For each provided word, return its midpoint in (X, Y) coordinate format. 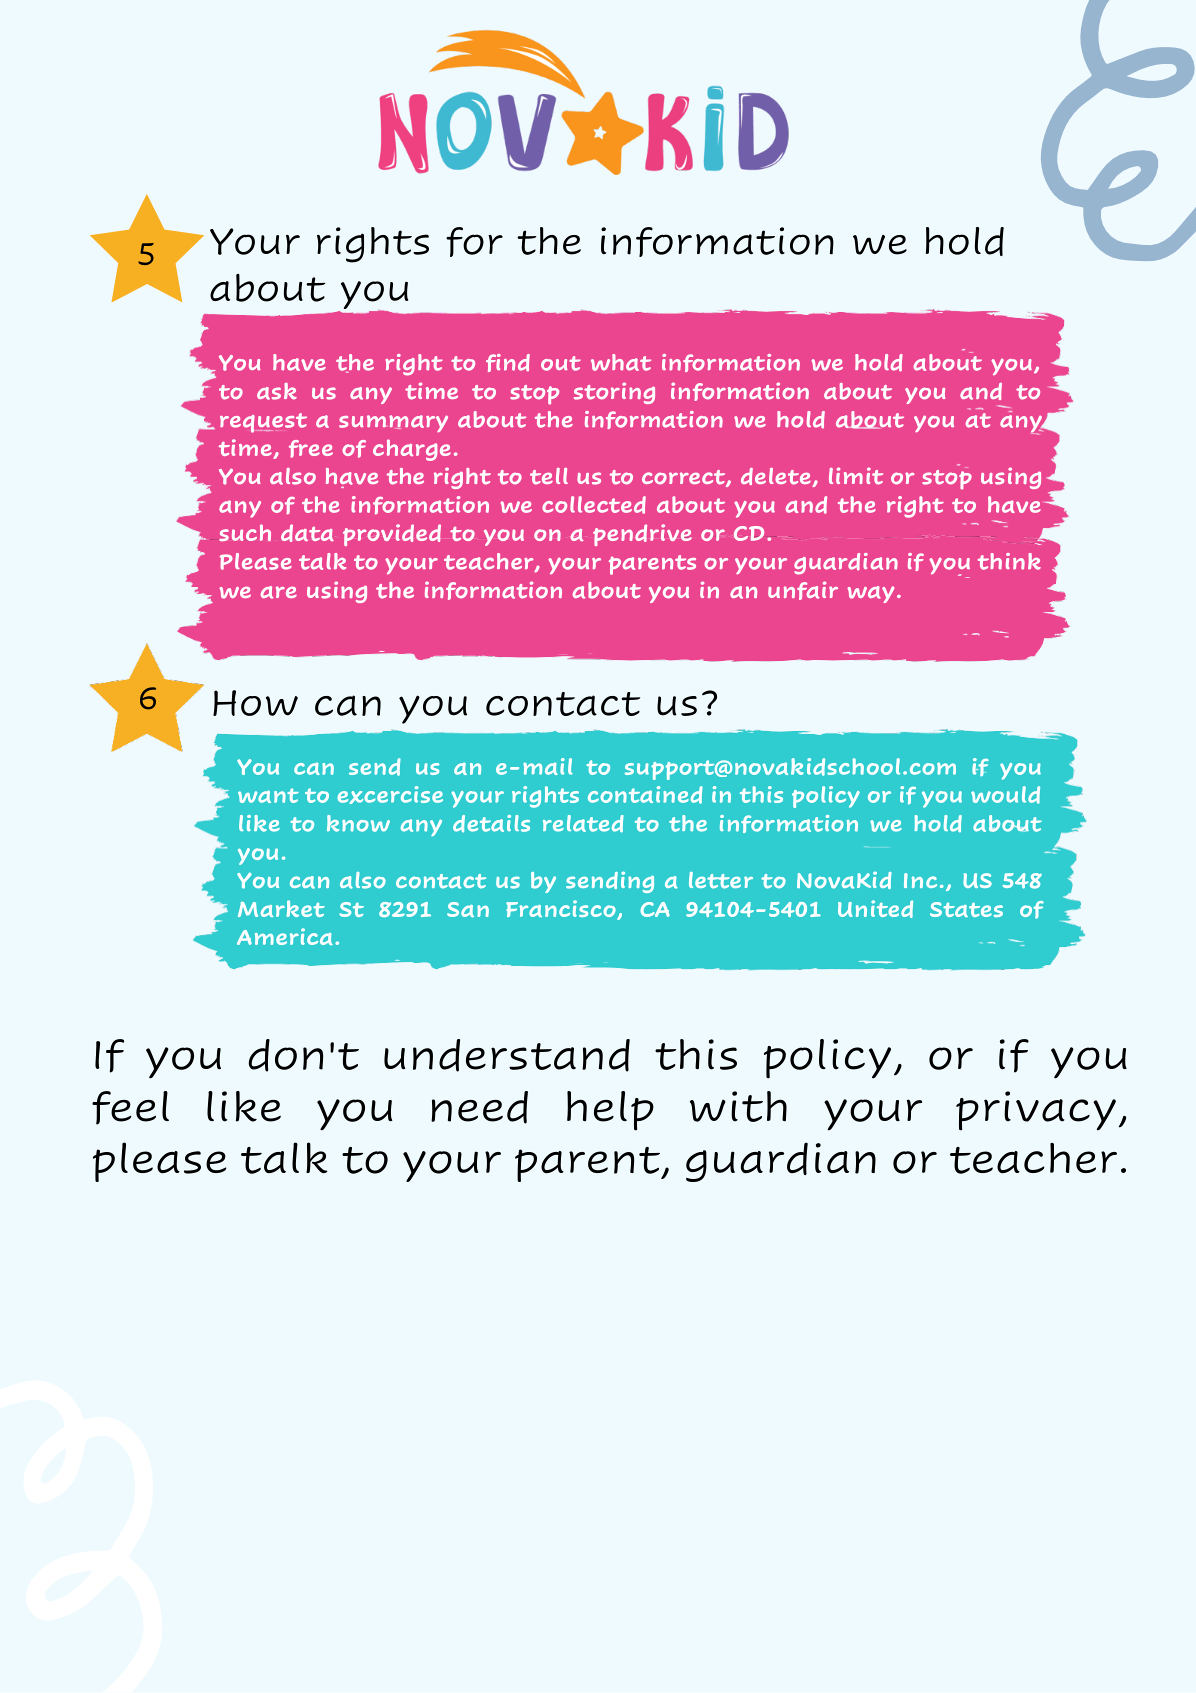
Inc (920, 880)
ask (277, 391)
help (610, 1111)
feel (130, 1108)
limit (856, 476)
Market (281, 908)
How (255, 703)
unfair (803, 590)
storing (614, 393)
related (583, 824)
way (870, 594)
